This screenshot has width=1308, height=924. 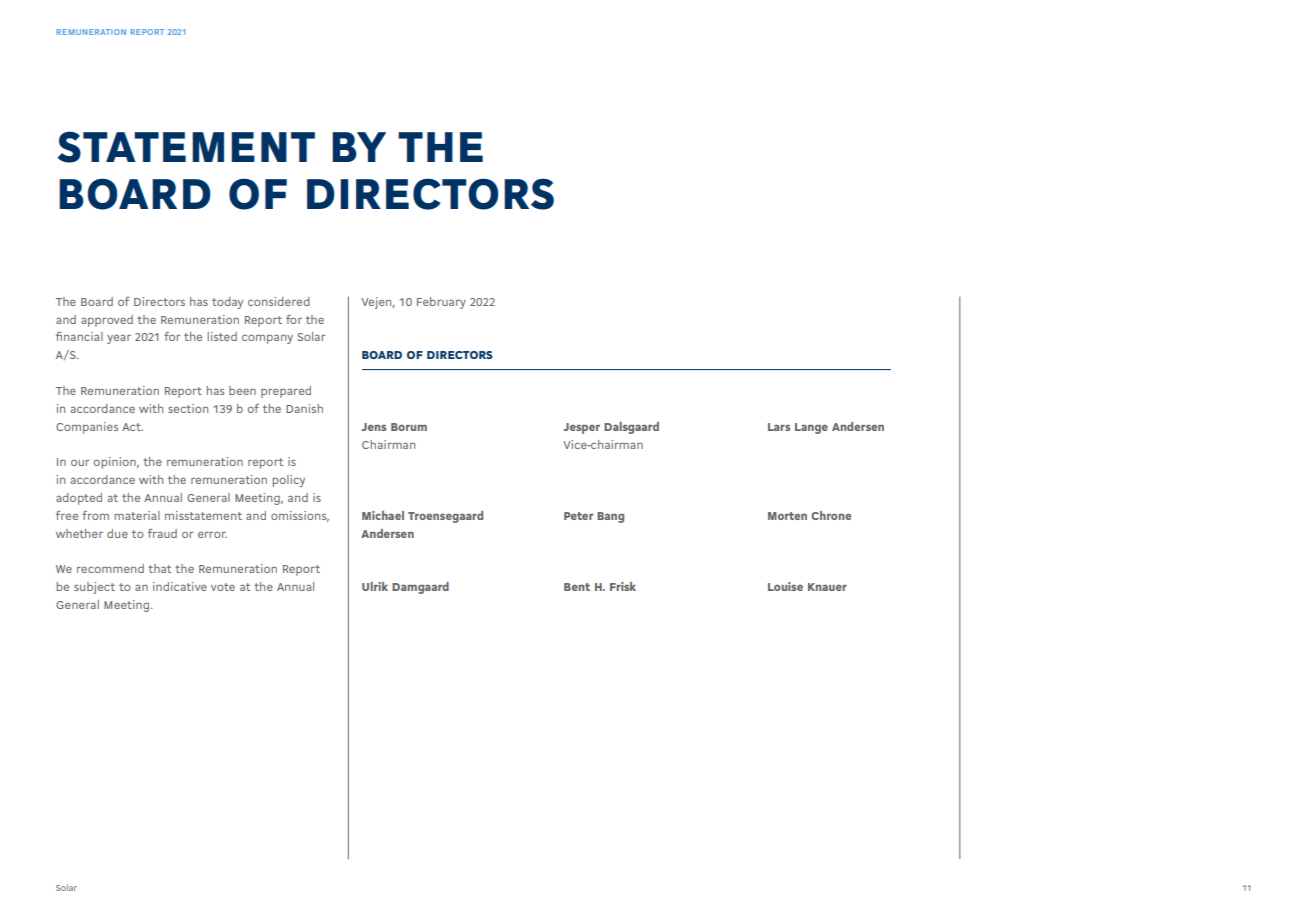 What do you see at coordinates (779, 427) in the screenshot?
I see `Lars` at bounding box center [779, 427].
